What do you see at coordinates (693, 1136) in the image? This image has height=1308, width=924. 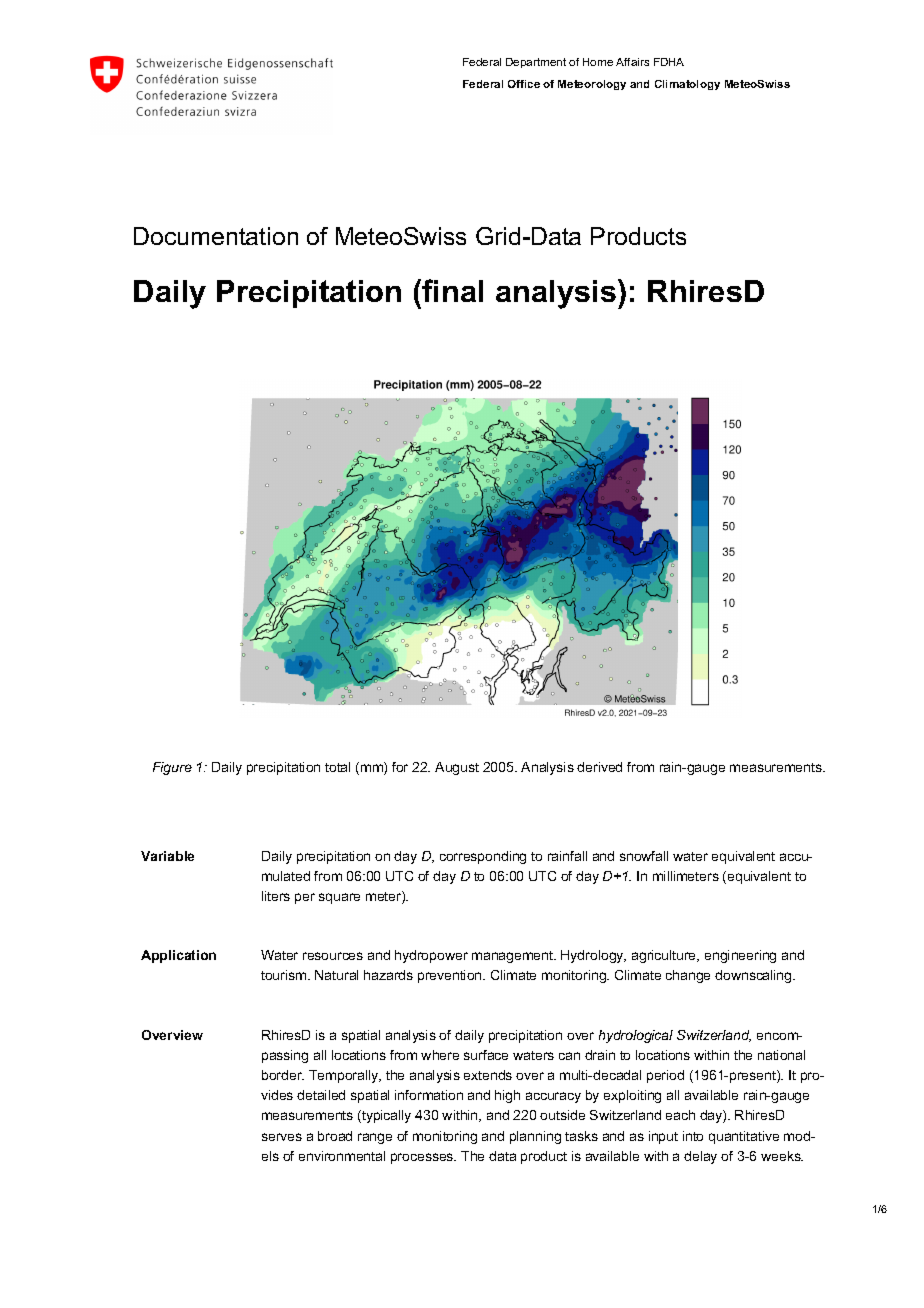 I see `into` at bounding box center [693, 1136].
